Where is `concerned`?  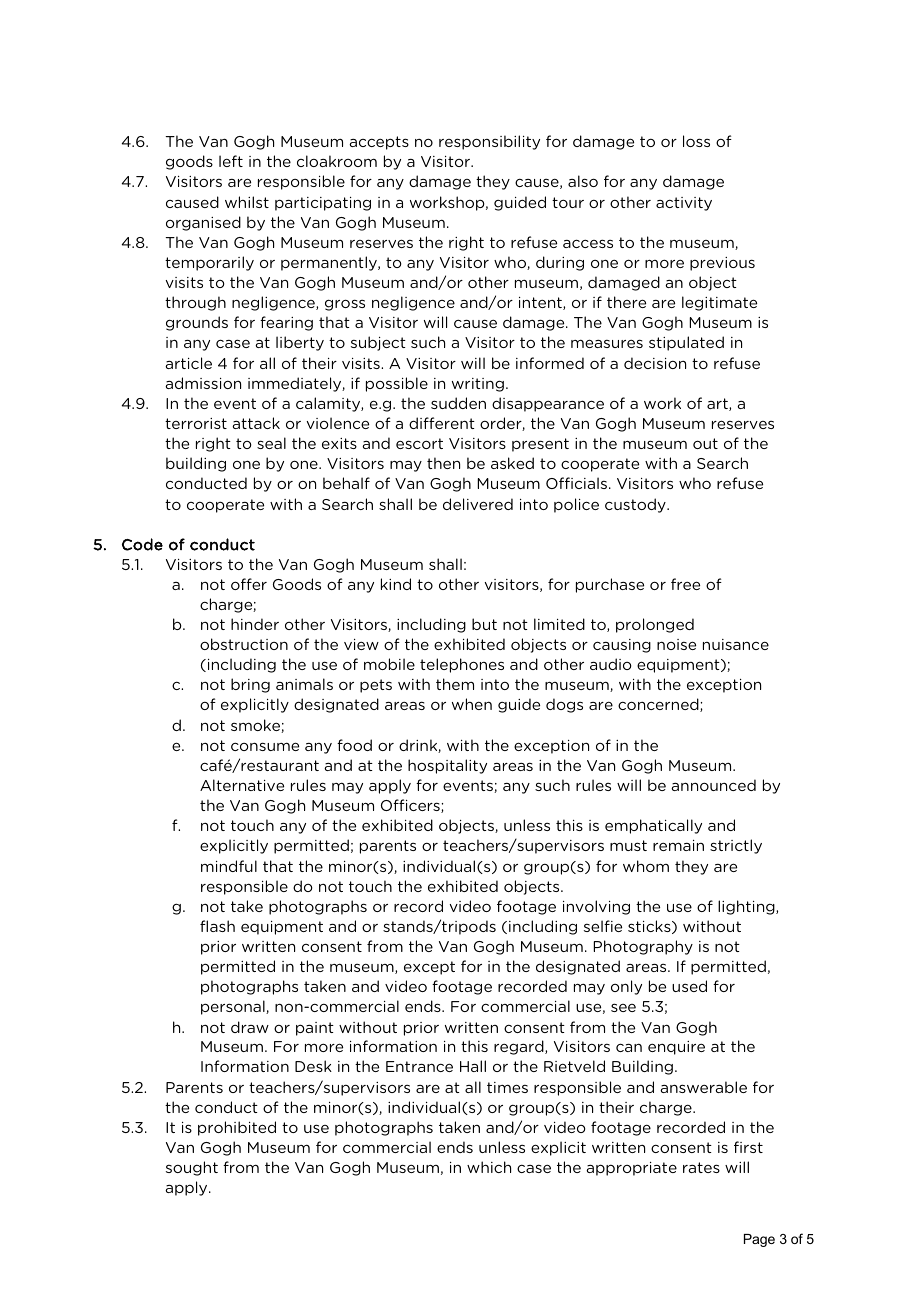
concerned is located at coordinates (659, 705).
